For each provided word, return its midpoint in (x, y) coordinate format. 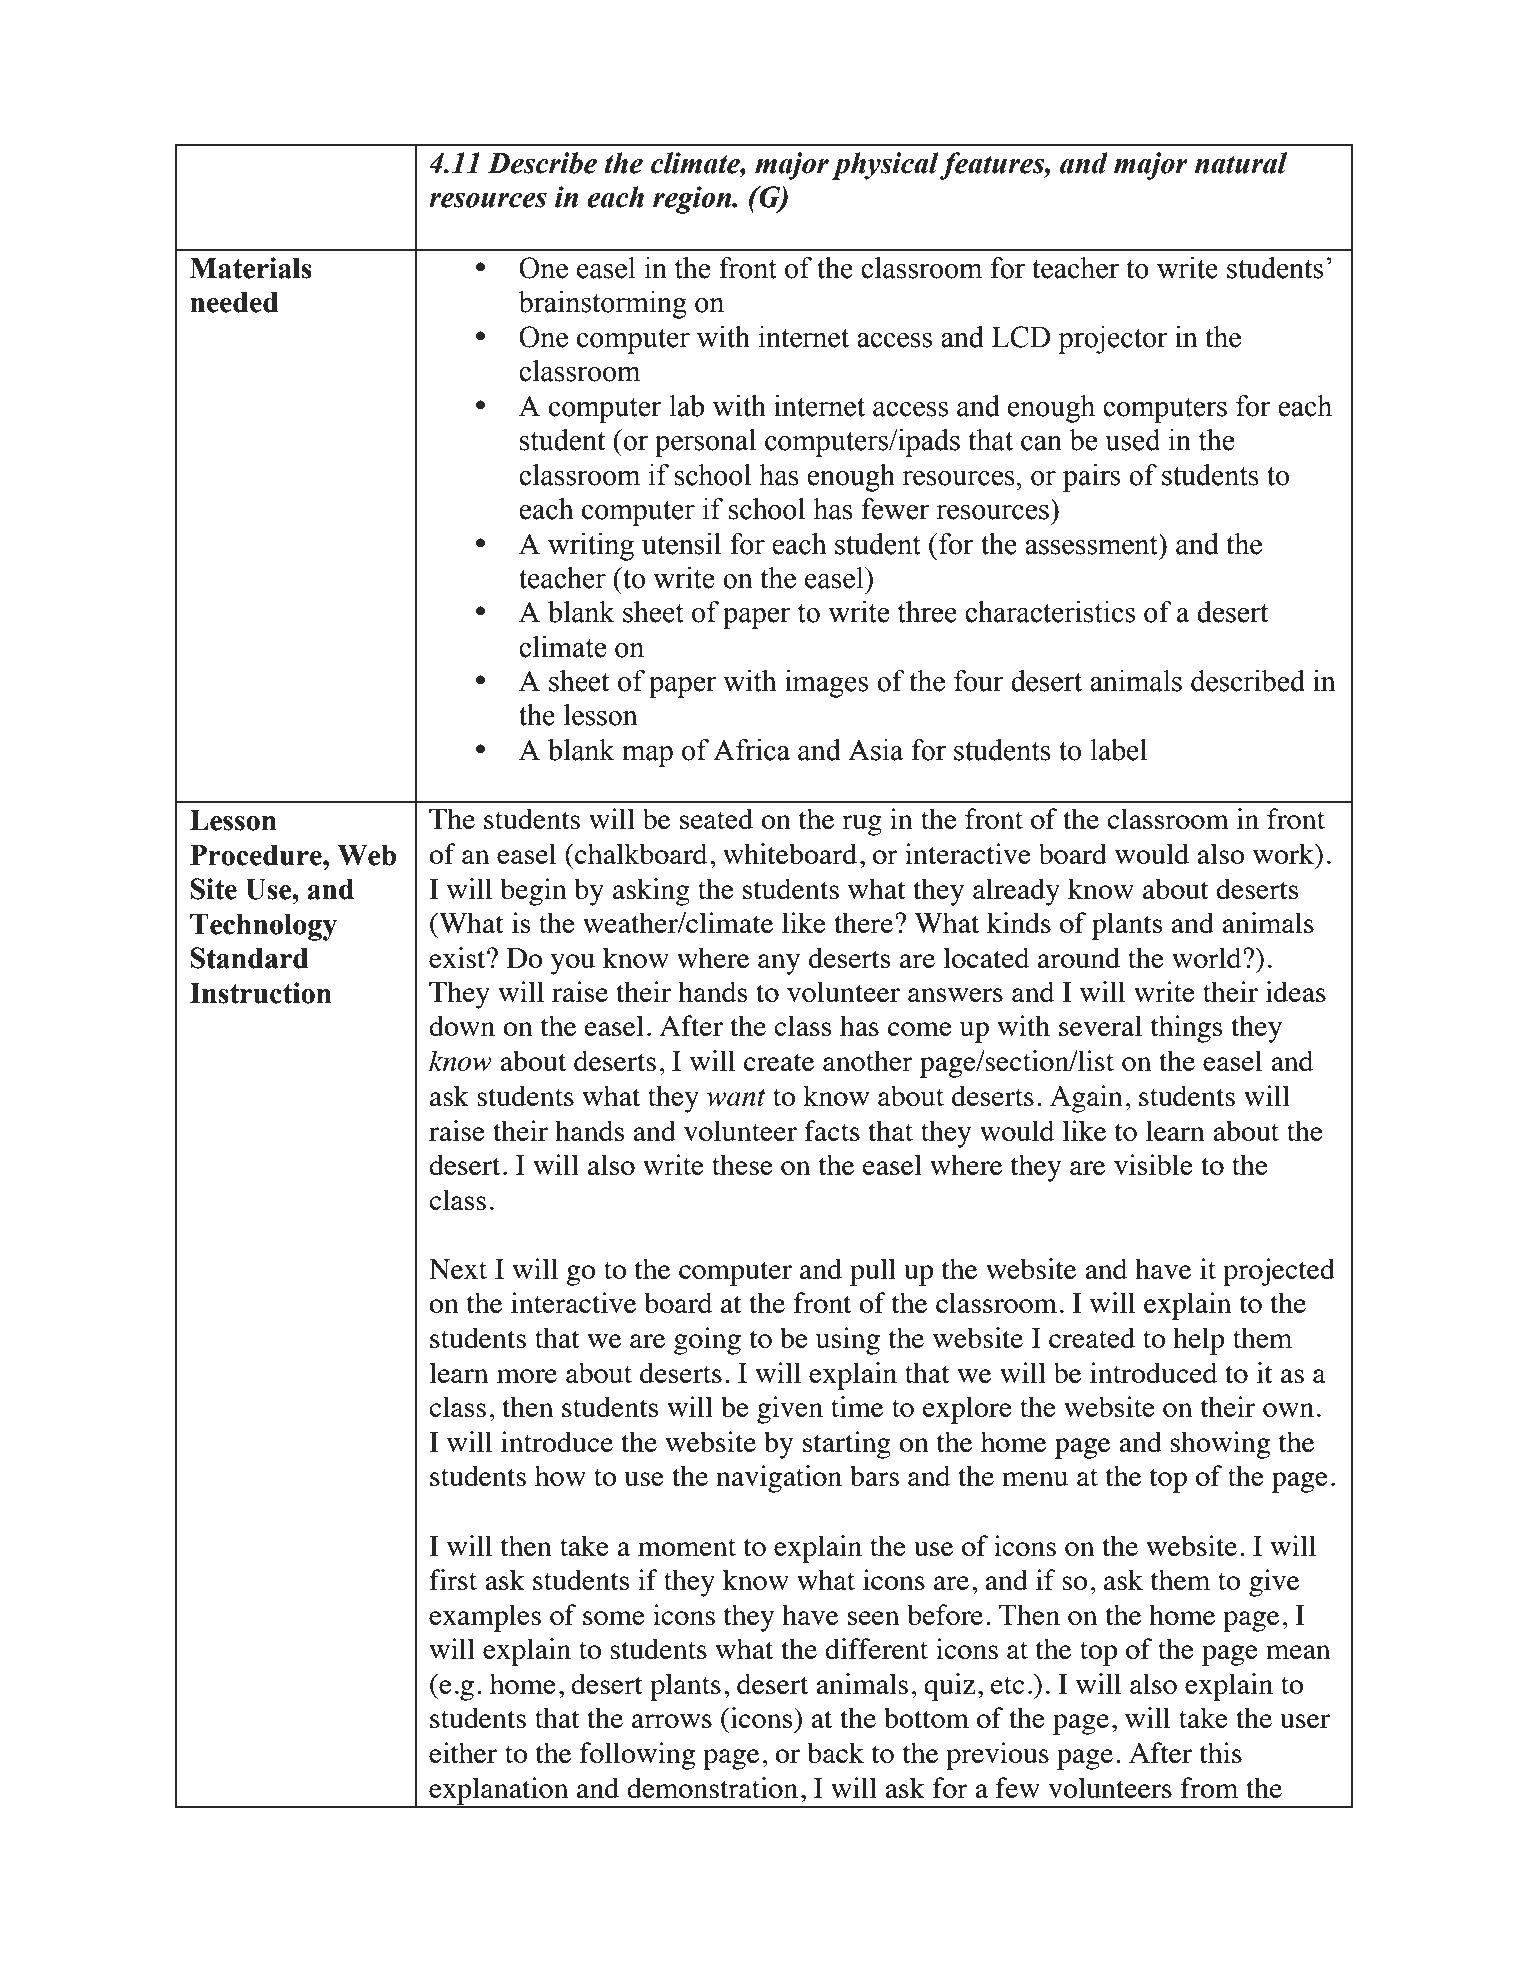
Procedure (257, 855)
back (836, 1752)
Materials (251, 268)
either (463, 1752)
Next (458, 1269)
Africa (751, 750)
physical (886, 166)
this (1221, 1752)
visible (1153, 1164)
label (1118, 750)
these (742, 1164)
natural (1240, 163)
